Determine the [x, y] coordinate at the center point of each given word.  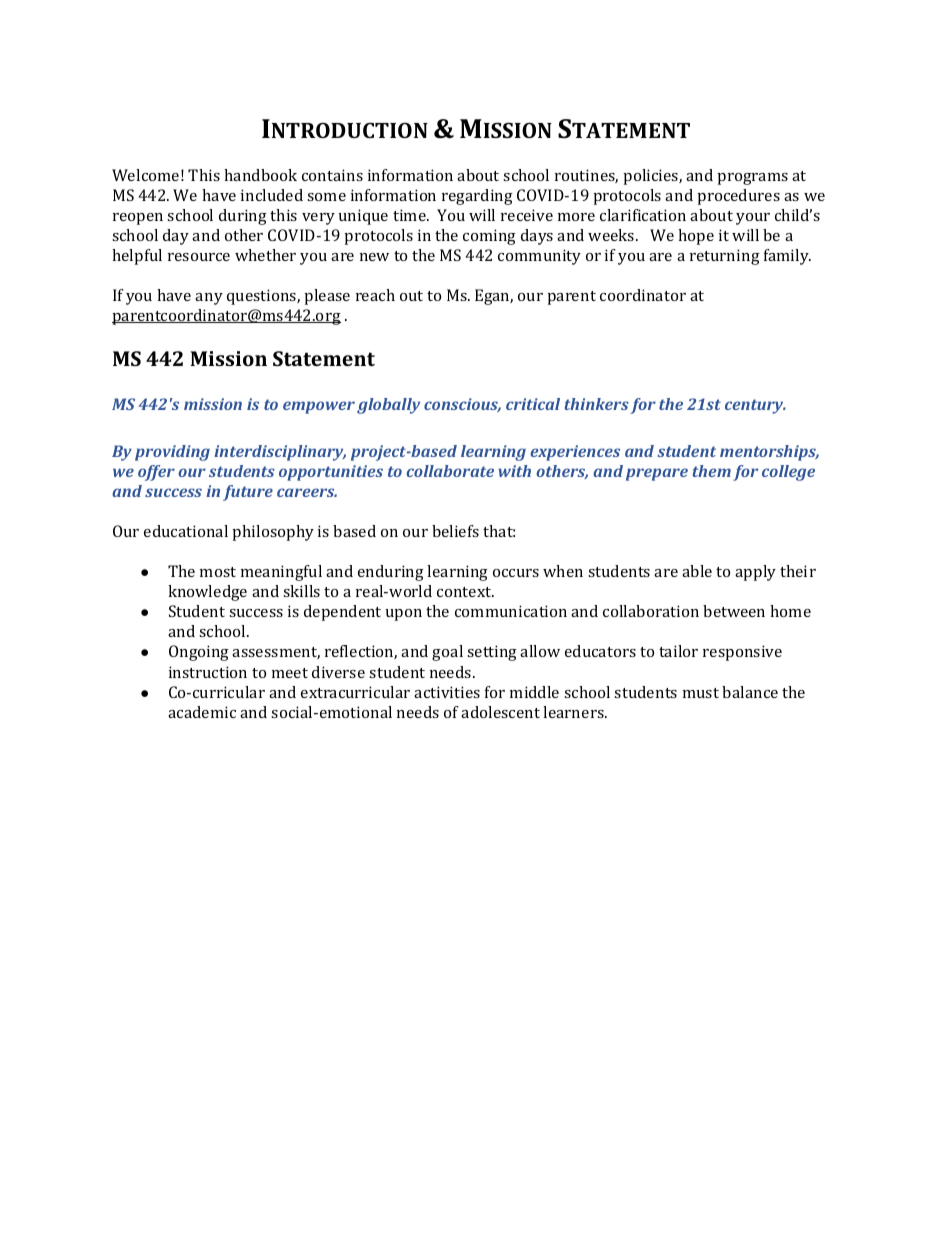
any [209, 299]
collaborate [450, 471]
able [697, 571]
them [712, 471]
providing [172, 453]
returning [725, 257]
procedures [738, 197]
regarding [477, 197]
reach [375, 295]
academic [202, 712]
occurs [516, 573]
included [272, 195]
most [218, 572]
